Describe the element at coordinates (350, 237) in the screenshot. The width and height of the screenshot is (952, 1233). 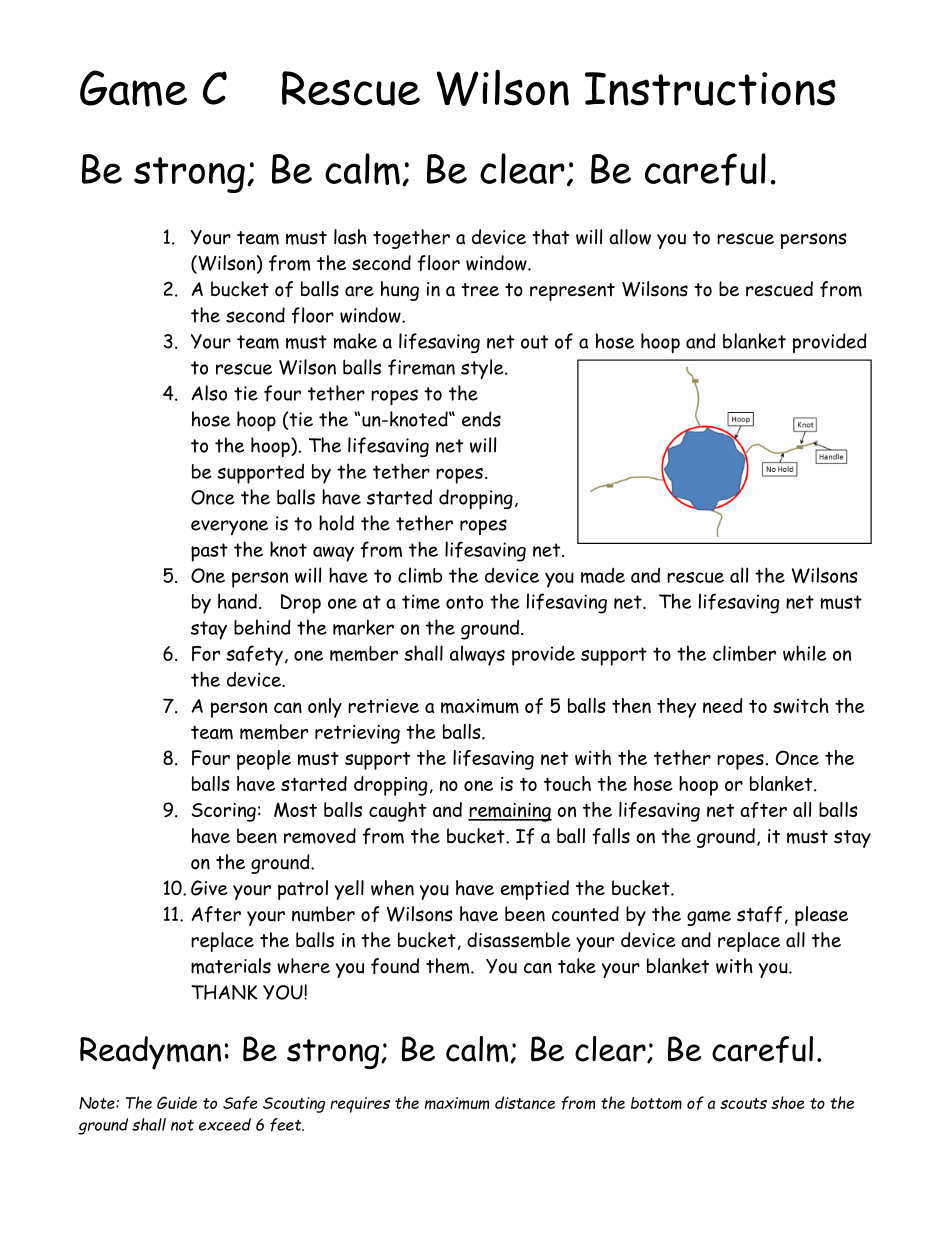
I see `lash` at that location.
